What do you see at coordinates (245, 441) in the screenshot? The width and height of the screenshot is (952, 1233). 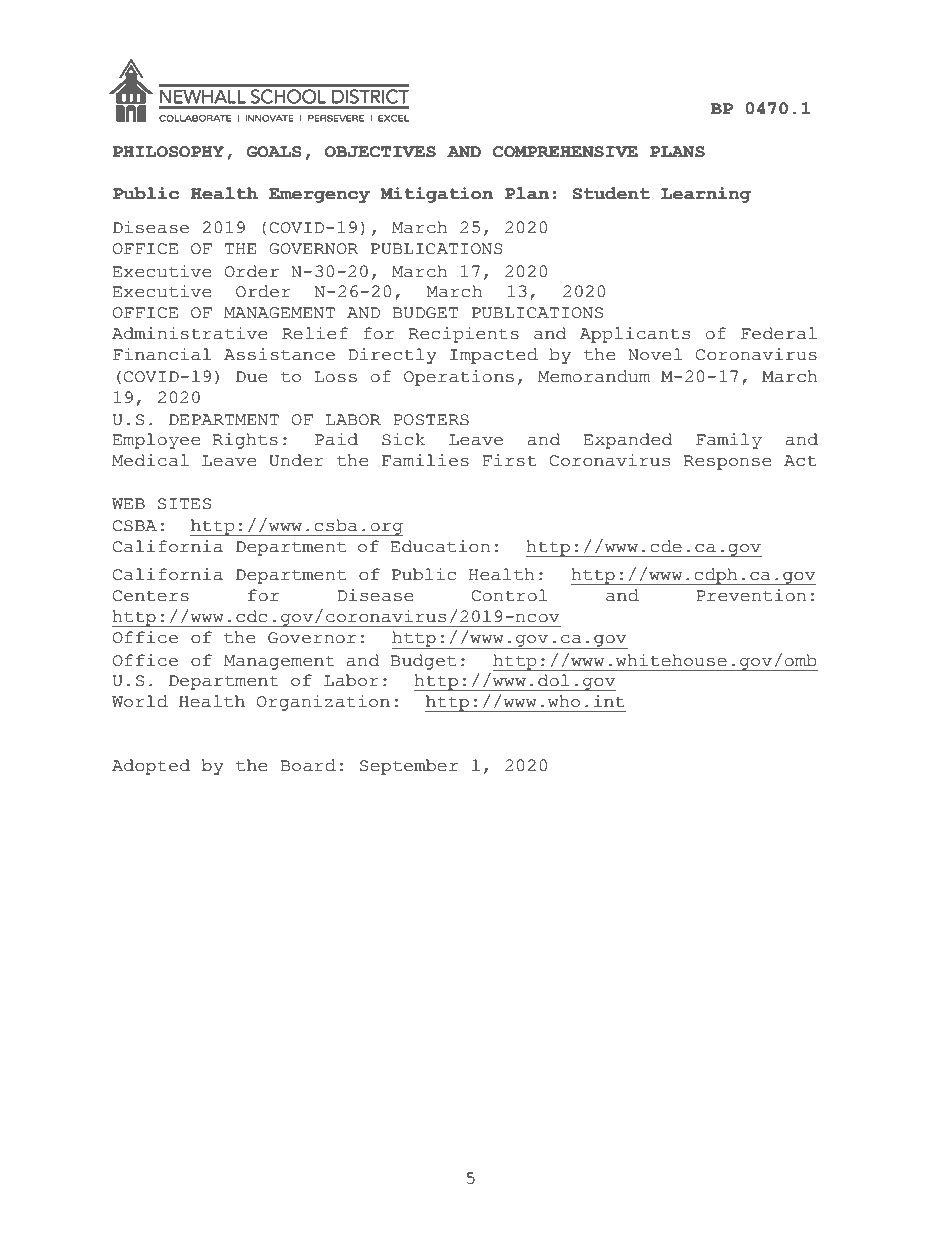 I see `Rights` at bounding box center [245, 441].
